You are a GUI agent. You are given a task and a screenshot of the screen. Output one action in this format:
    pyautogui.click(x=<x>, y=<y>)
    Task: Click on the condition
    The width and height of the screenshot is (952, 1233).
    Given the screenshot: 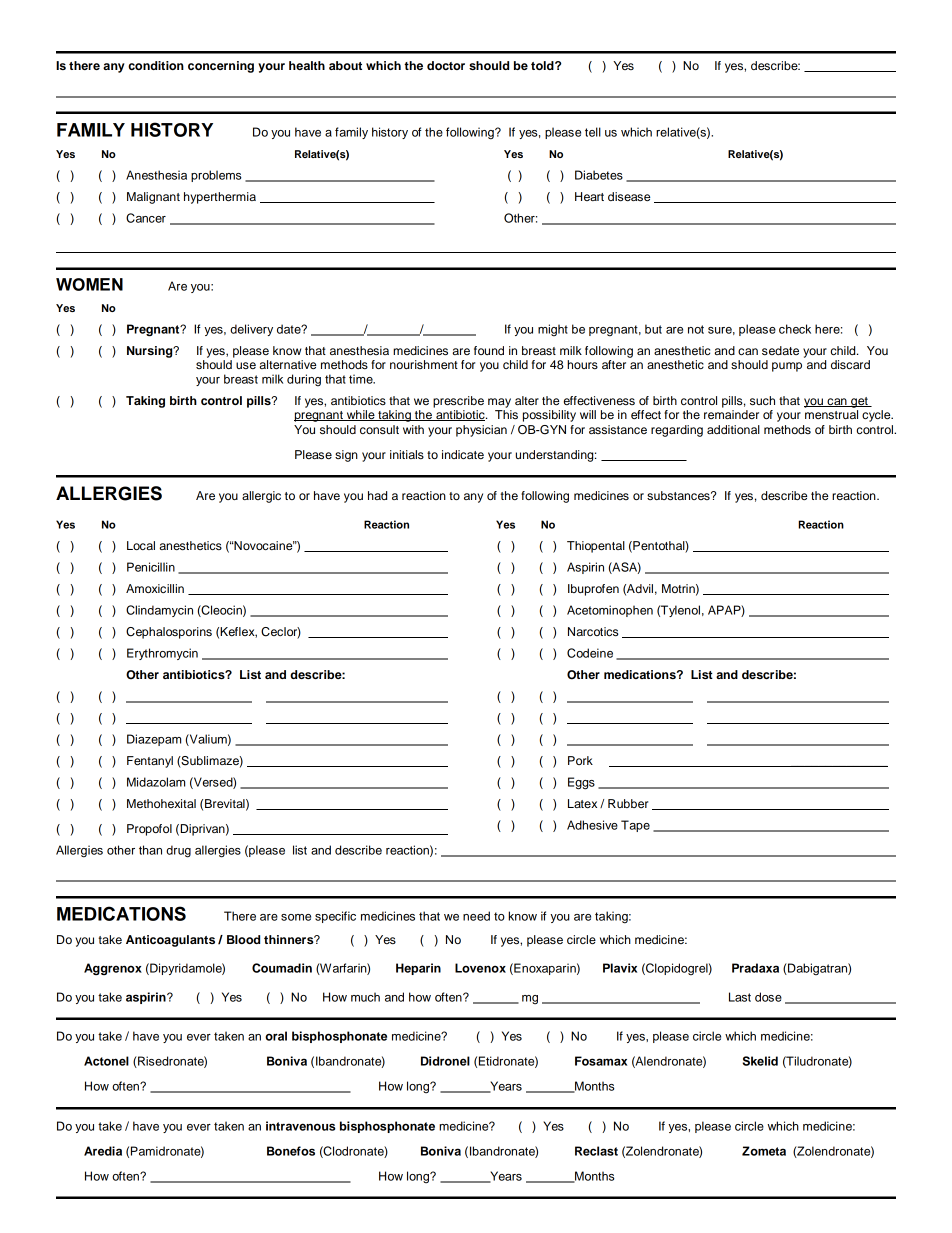 What is the action you would take?
    pyautogui.click(x=156, y=65)
